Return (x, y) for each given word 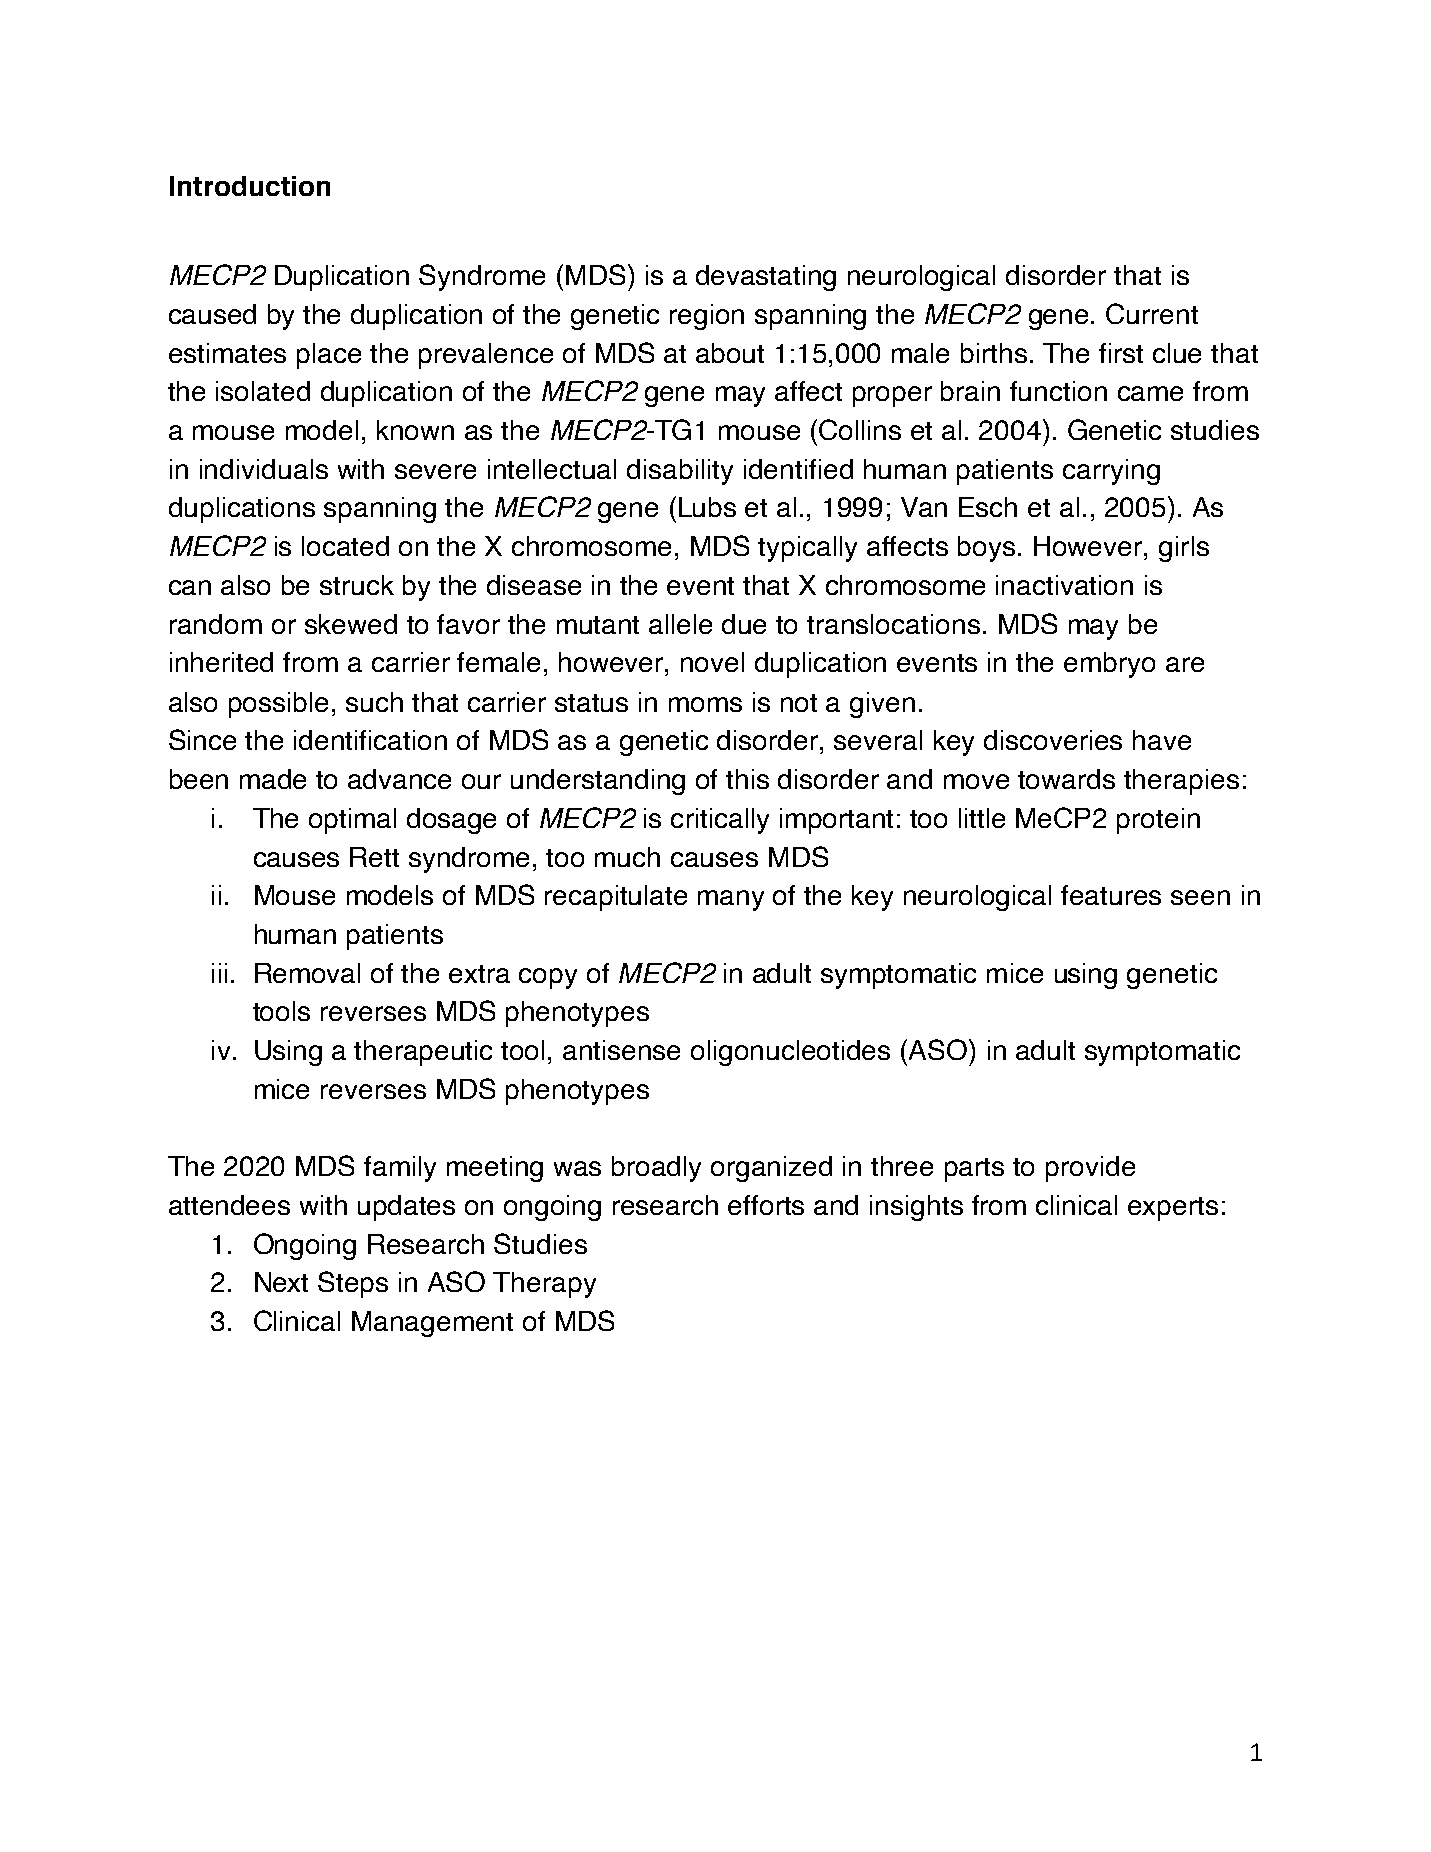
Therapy (544, 1285)
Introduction (250, 186)
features (1111, 895)
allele (680, 624)
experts (1173, 1209)
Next (281, 1282)
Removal (307, 973)
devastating (766, 278)
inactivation (1064, 585)
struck (357, 585)
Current (1152, 313)
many (731, 900)
